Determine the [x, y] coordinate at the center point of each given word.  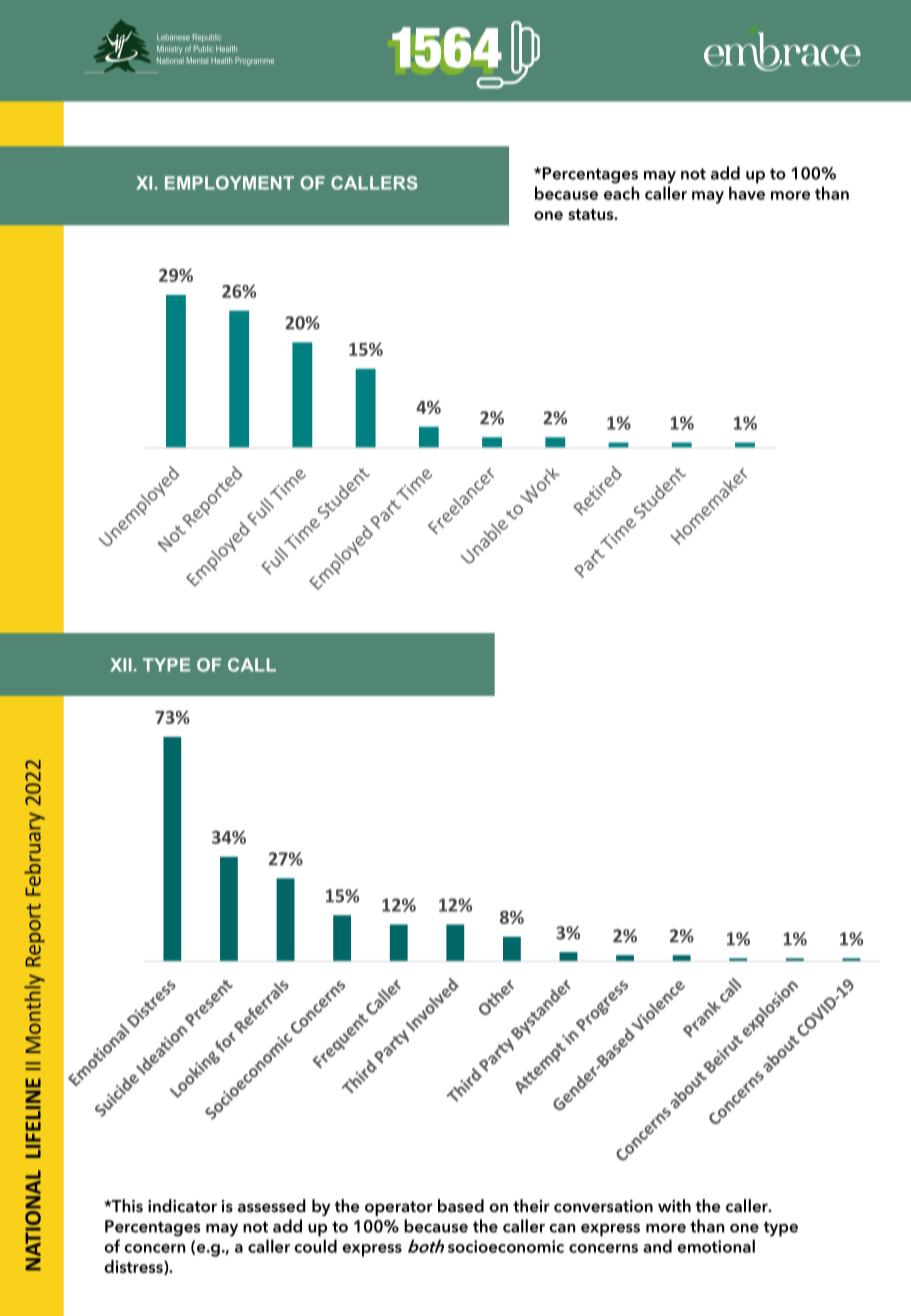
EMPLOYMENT [229, 183]
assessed [272, 1206]
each [622, 193]
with [674, 1205]
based [461, 1206]
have [747, 193]
